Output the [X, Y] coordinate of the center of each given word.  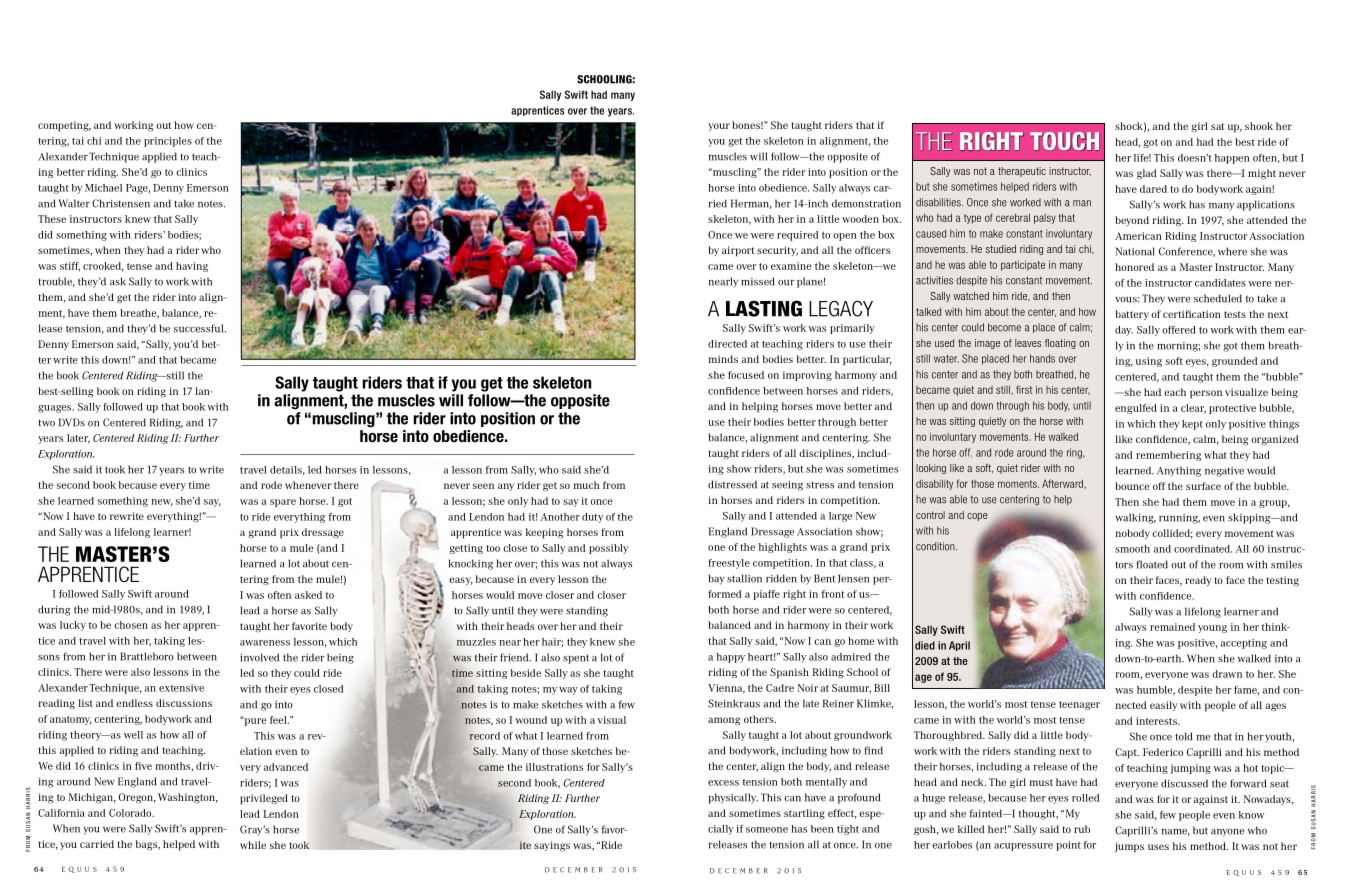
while [253, 845]
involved [259, 657]
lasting [764, 308]
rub [1082, 829]
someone [767, 830]
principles [168, 142]
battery [1132, 315]
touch [1064, 141]
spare [283, 503]
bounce [1132, 486]
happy [731, 658]
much [586, 485]
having [192, 267]
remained [1172, 627]
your [719, 127]
